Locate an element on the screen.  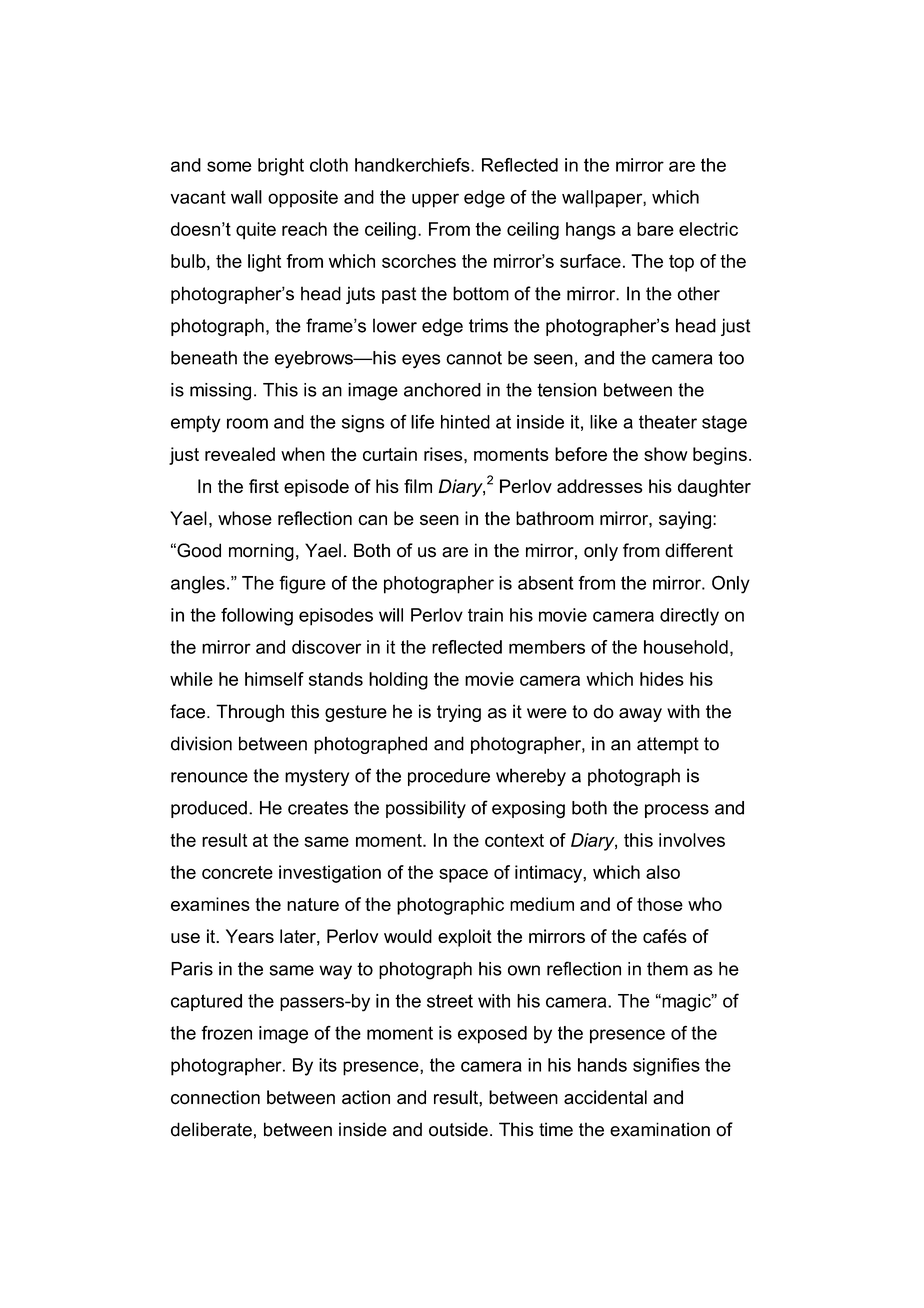
upper is located at coordinates (435, 200).
